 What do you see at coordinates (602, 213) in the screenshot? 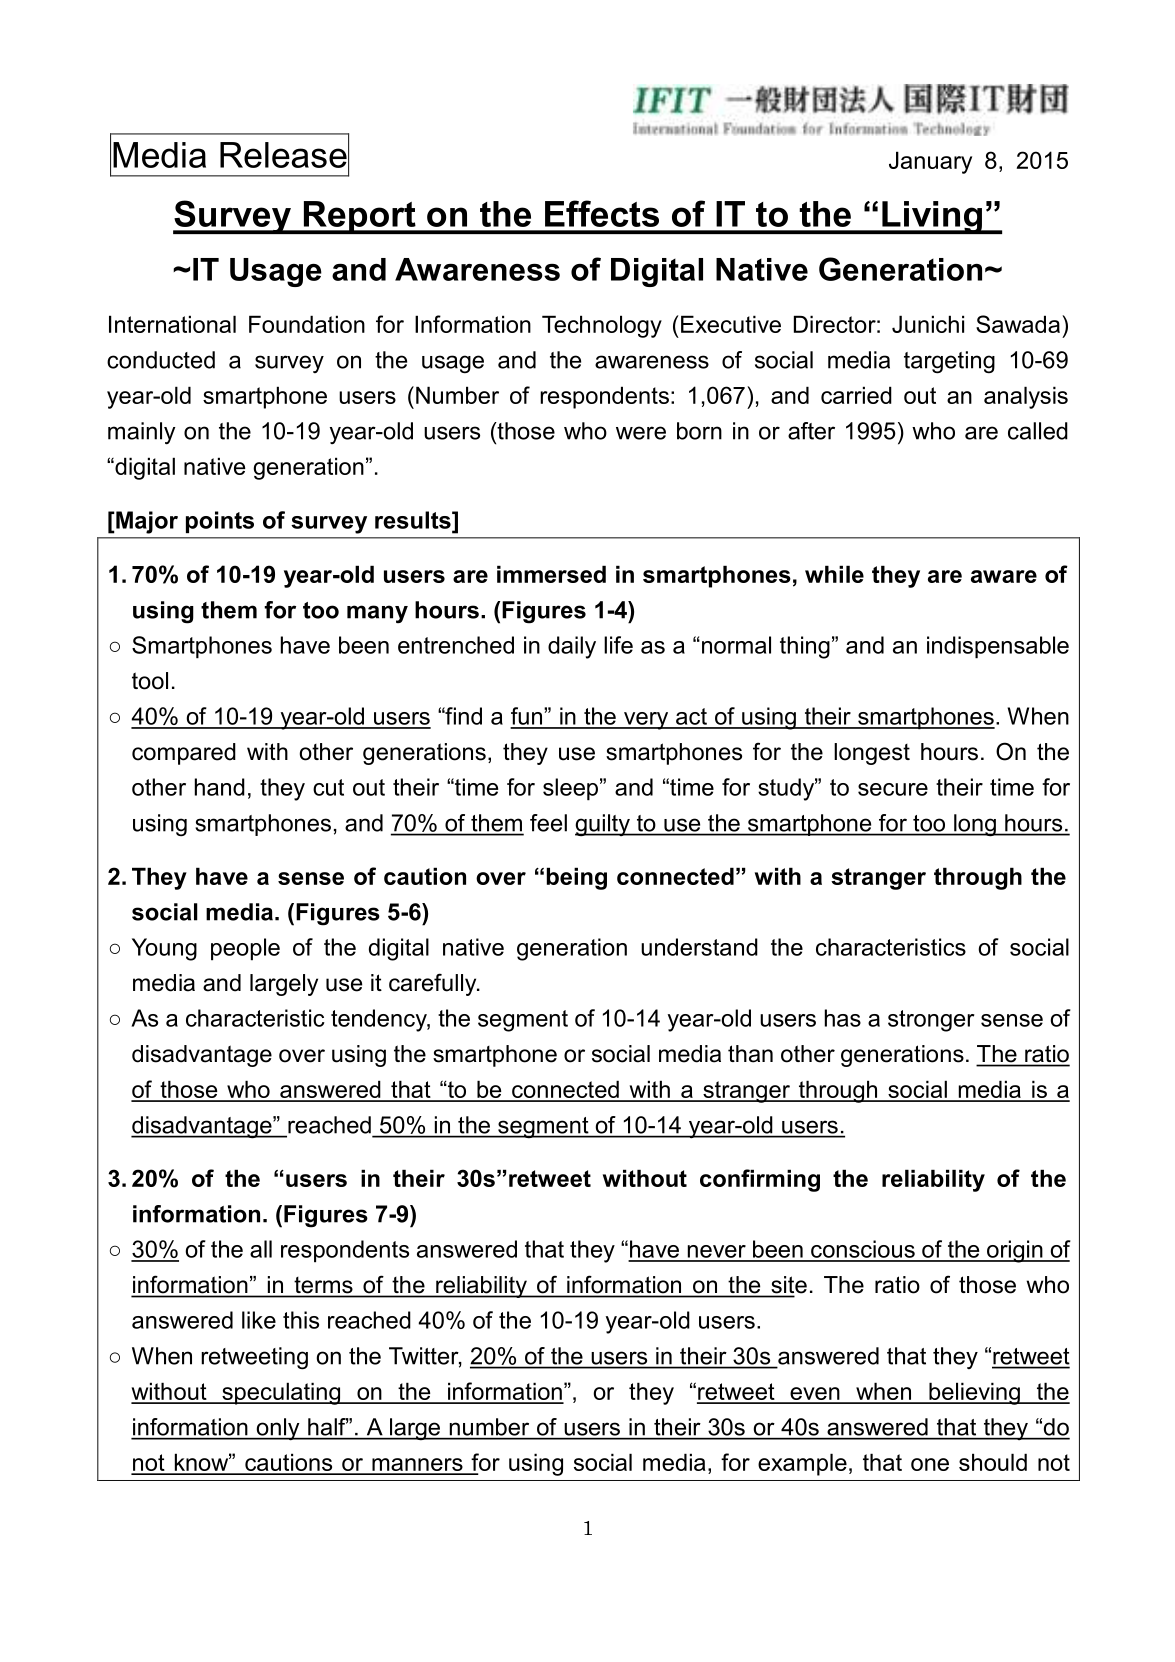
I see `Effects` at bounding box center [602, 213].
